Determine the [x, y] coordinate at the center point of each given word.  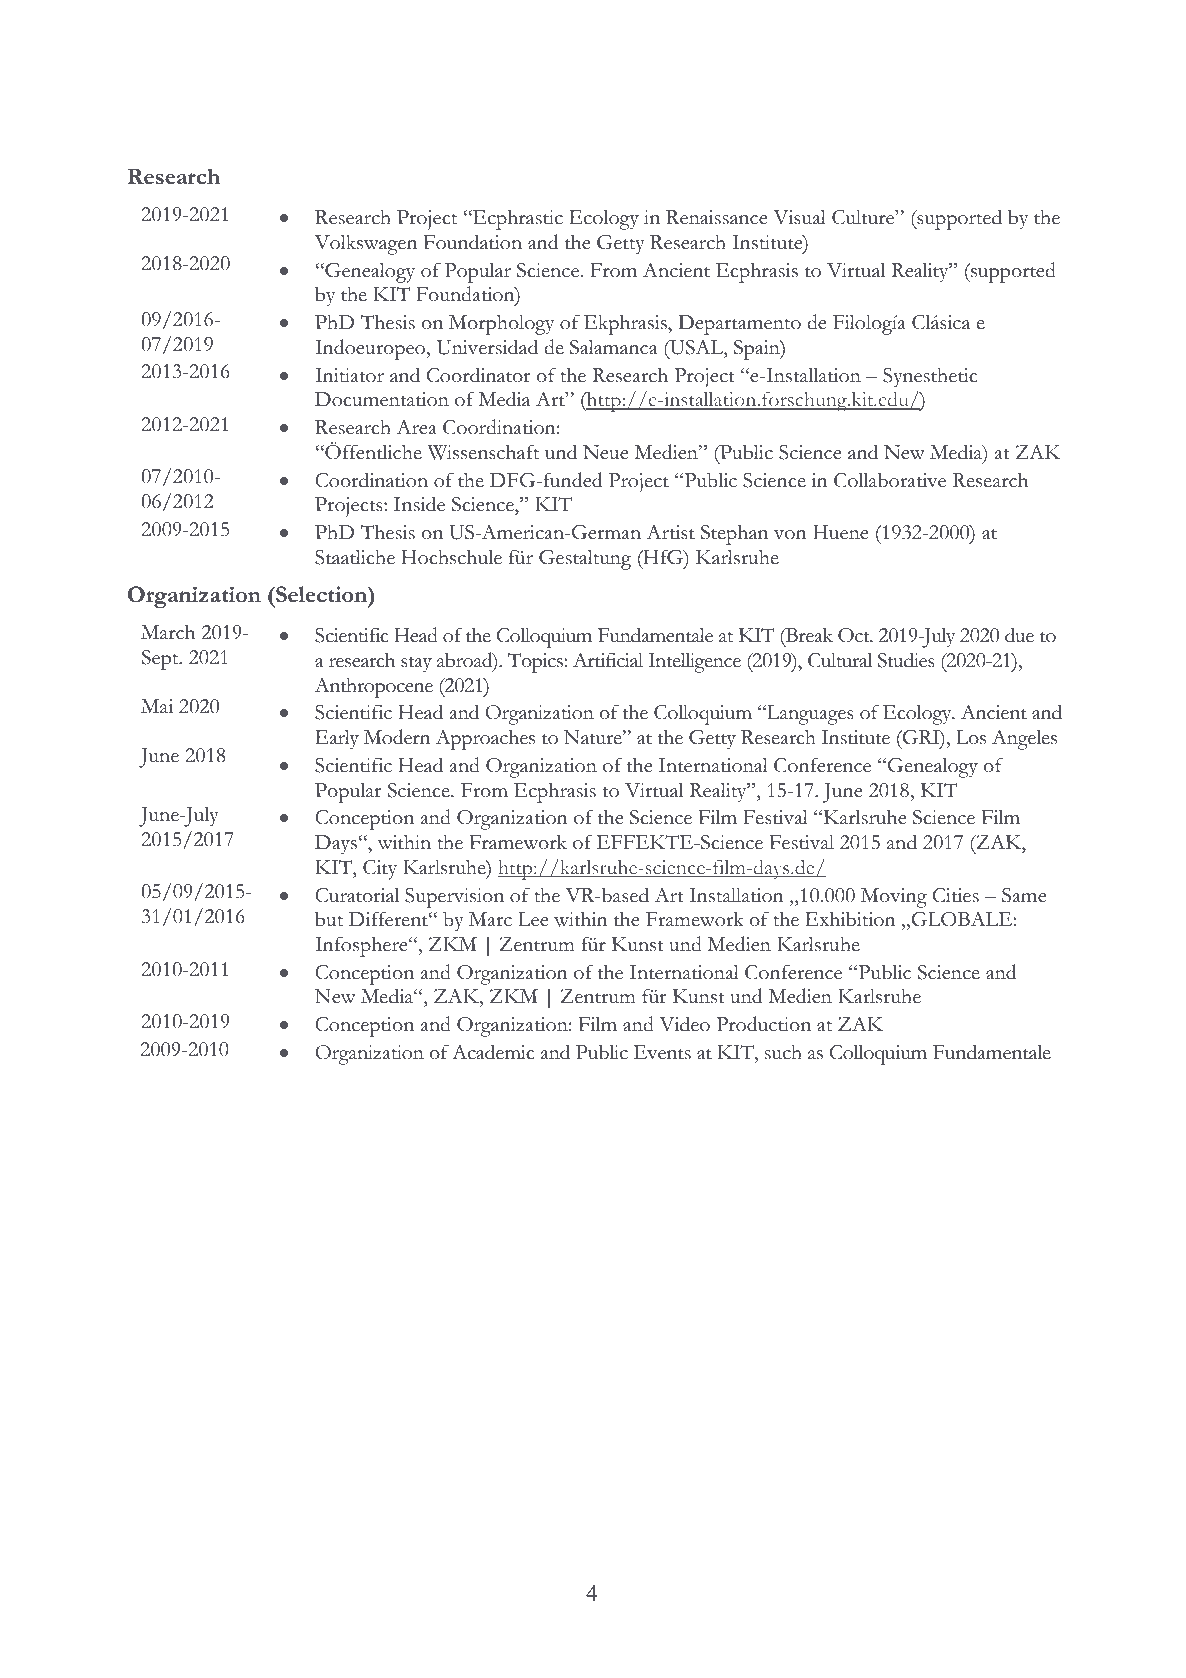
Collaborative [890, 480]
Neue [606, 452]
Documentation [382, 399]
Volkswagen [366, 245]
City [380, 870]
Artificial [608, 660]
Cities [956, 895]
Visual [799, 217]
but [329, 919]
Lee [533, 919]
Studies [906, 660]
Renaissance [717, 217]
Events [662, 1052]
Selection [321, 594]
